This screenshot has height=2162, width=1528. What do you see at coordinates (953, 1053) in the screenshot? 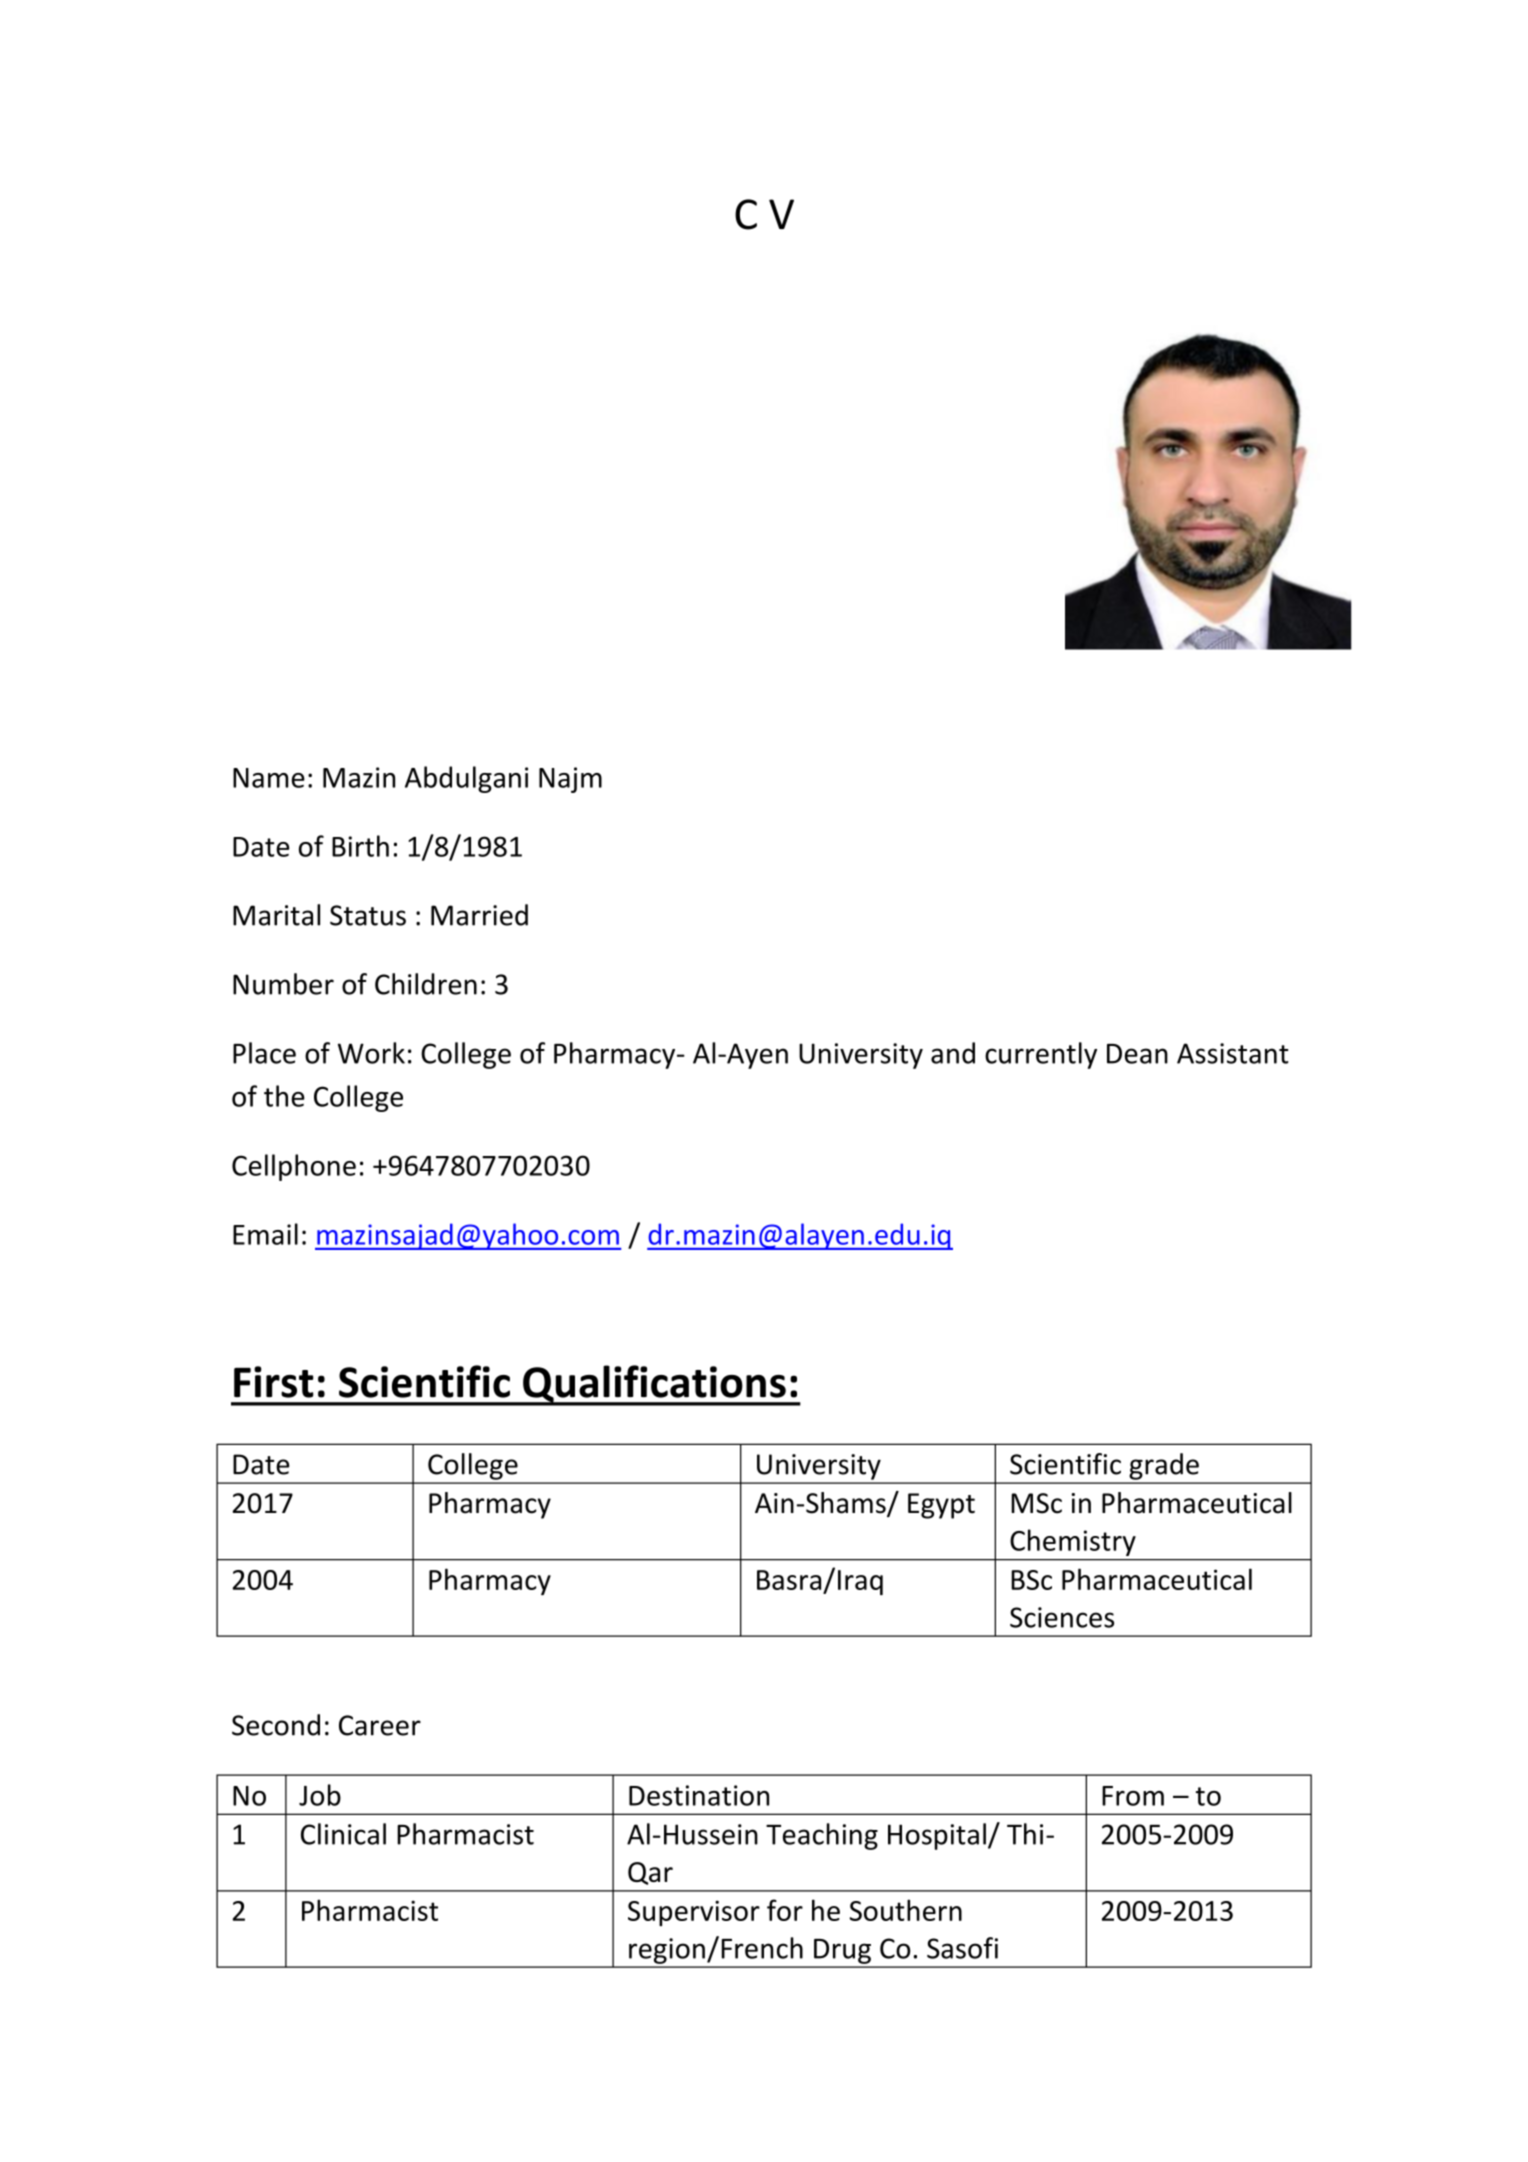
I see `and` at bounding box center [953, 1053].
